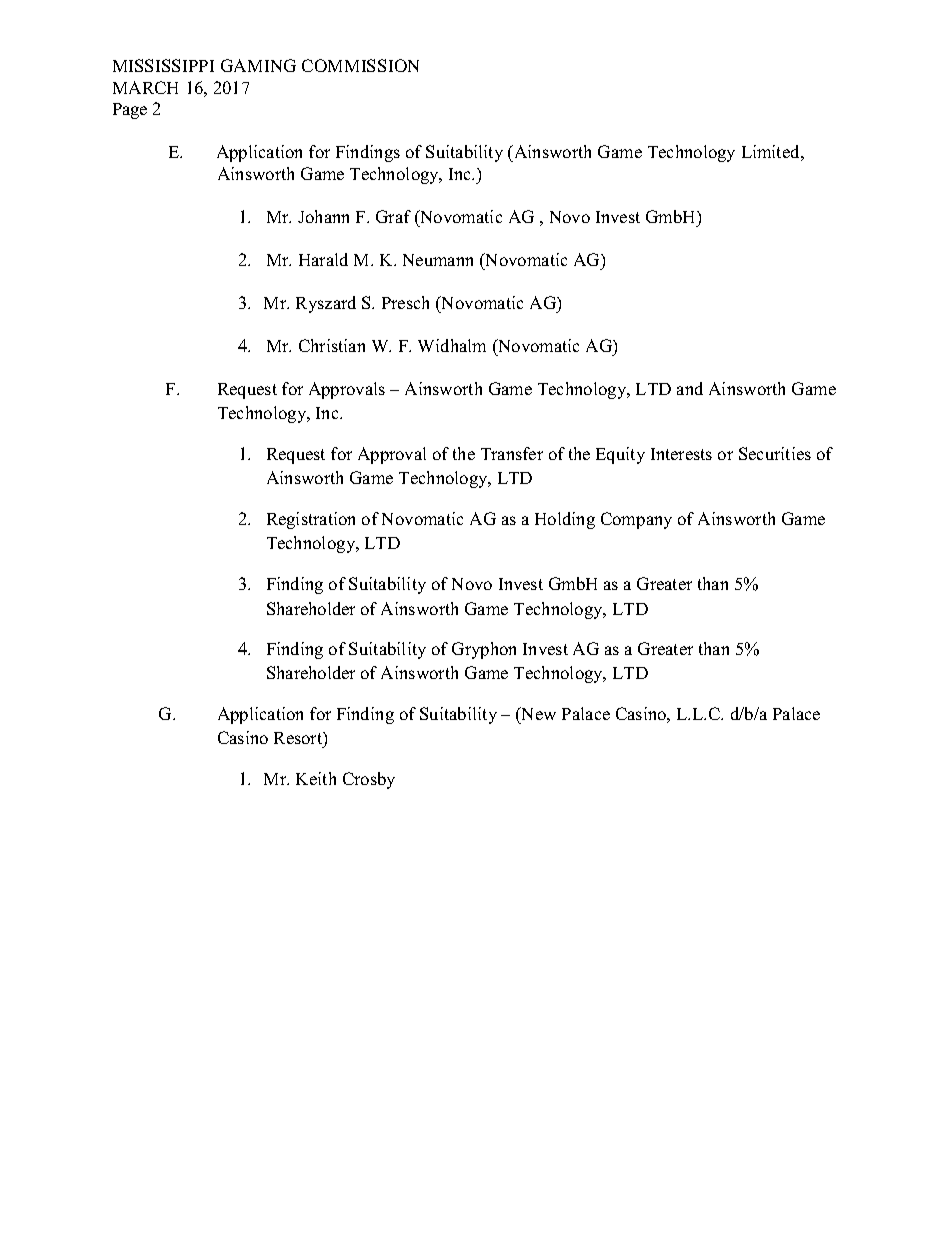 The width and height of the image is (952, 1233). Describe the element at coordinates (393, 216) in the image. I see `Graf` at that location.
